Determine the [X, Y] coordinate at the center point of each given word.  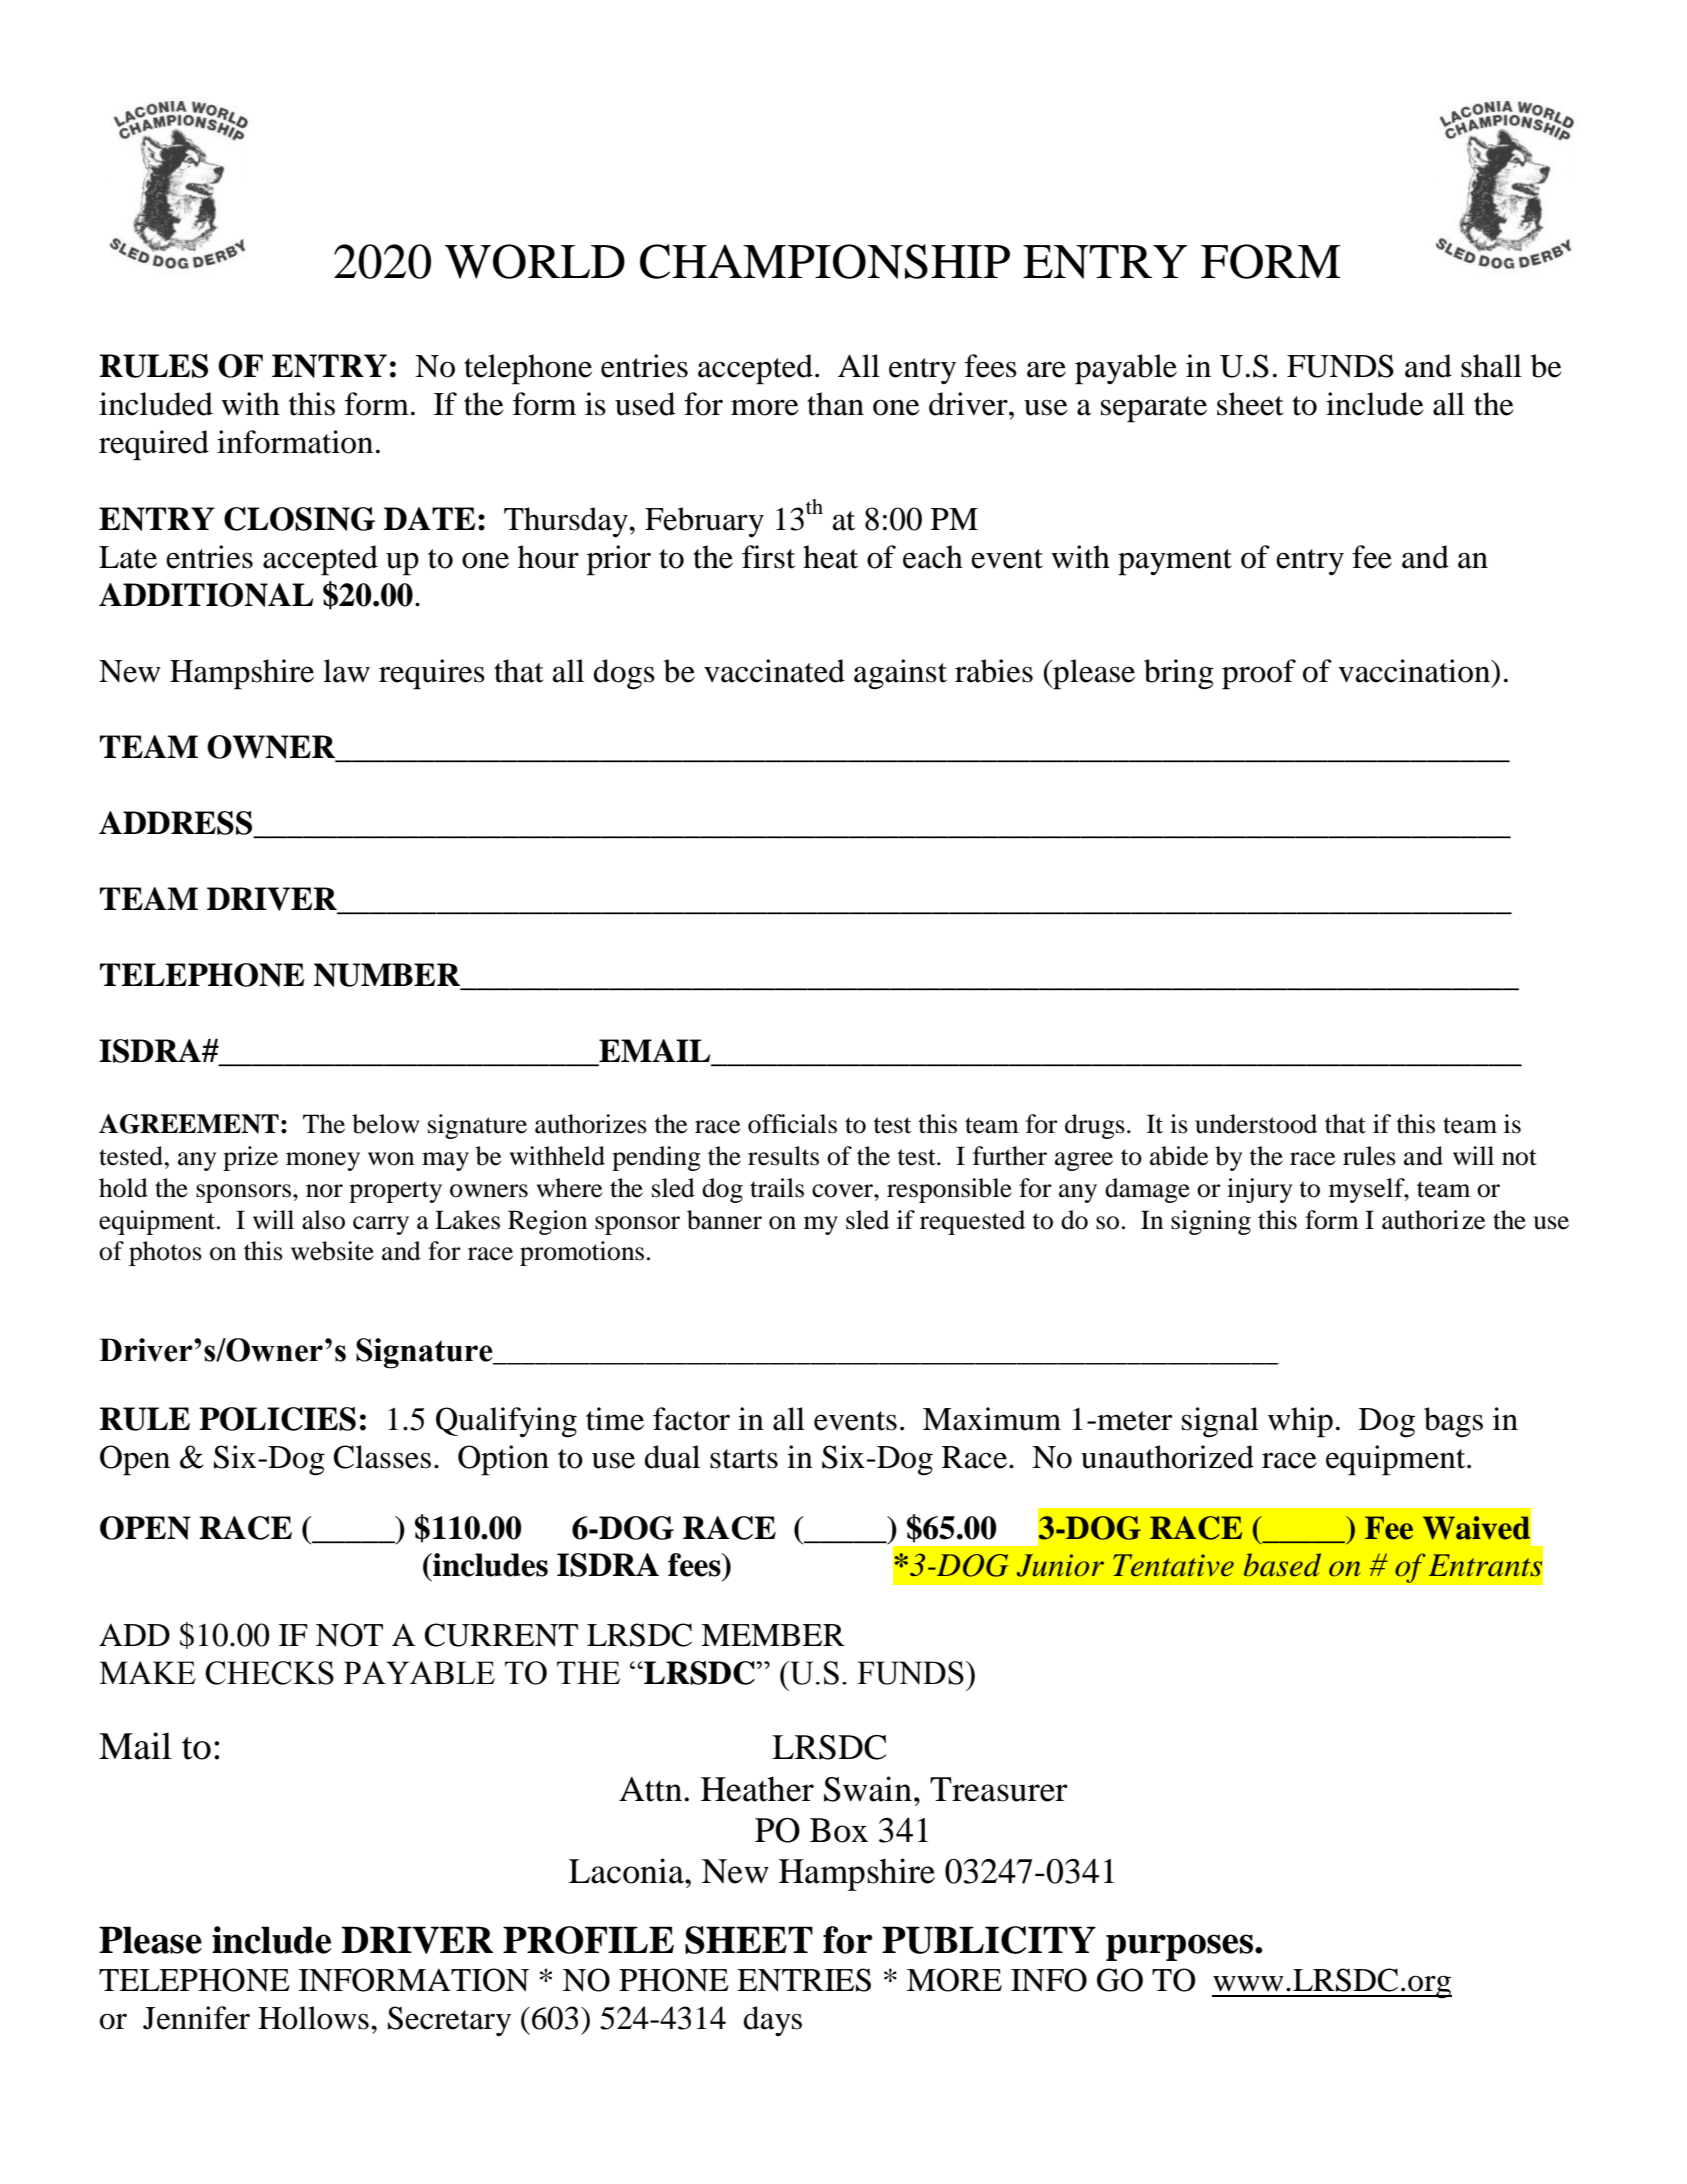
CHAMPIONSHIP [825, 261]
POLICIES [277, 1419]
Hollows [313, 2018]
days [772, 2021]
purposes [1179, 1947]
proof [1259, 674]
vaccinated [774, 671]
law [346, 671]
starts [744, 1459]
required [154, 445]
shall [1491, 366]
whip [1300, 1422]
